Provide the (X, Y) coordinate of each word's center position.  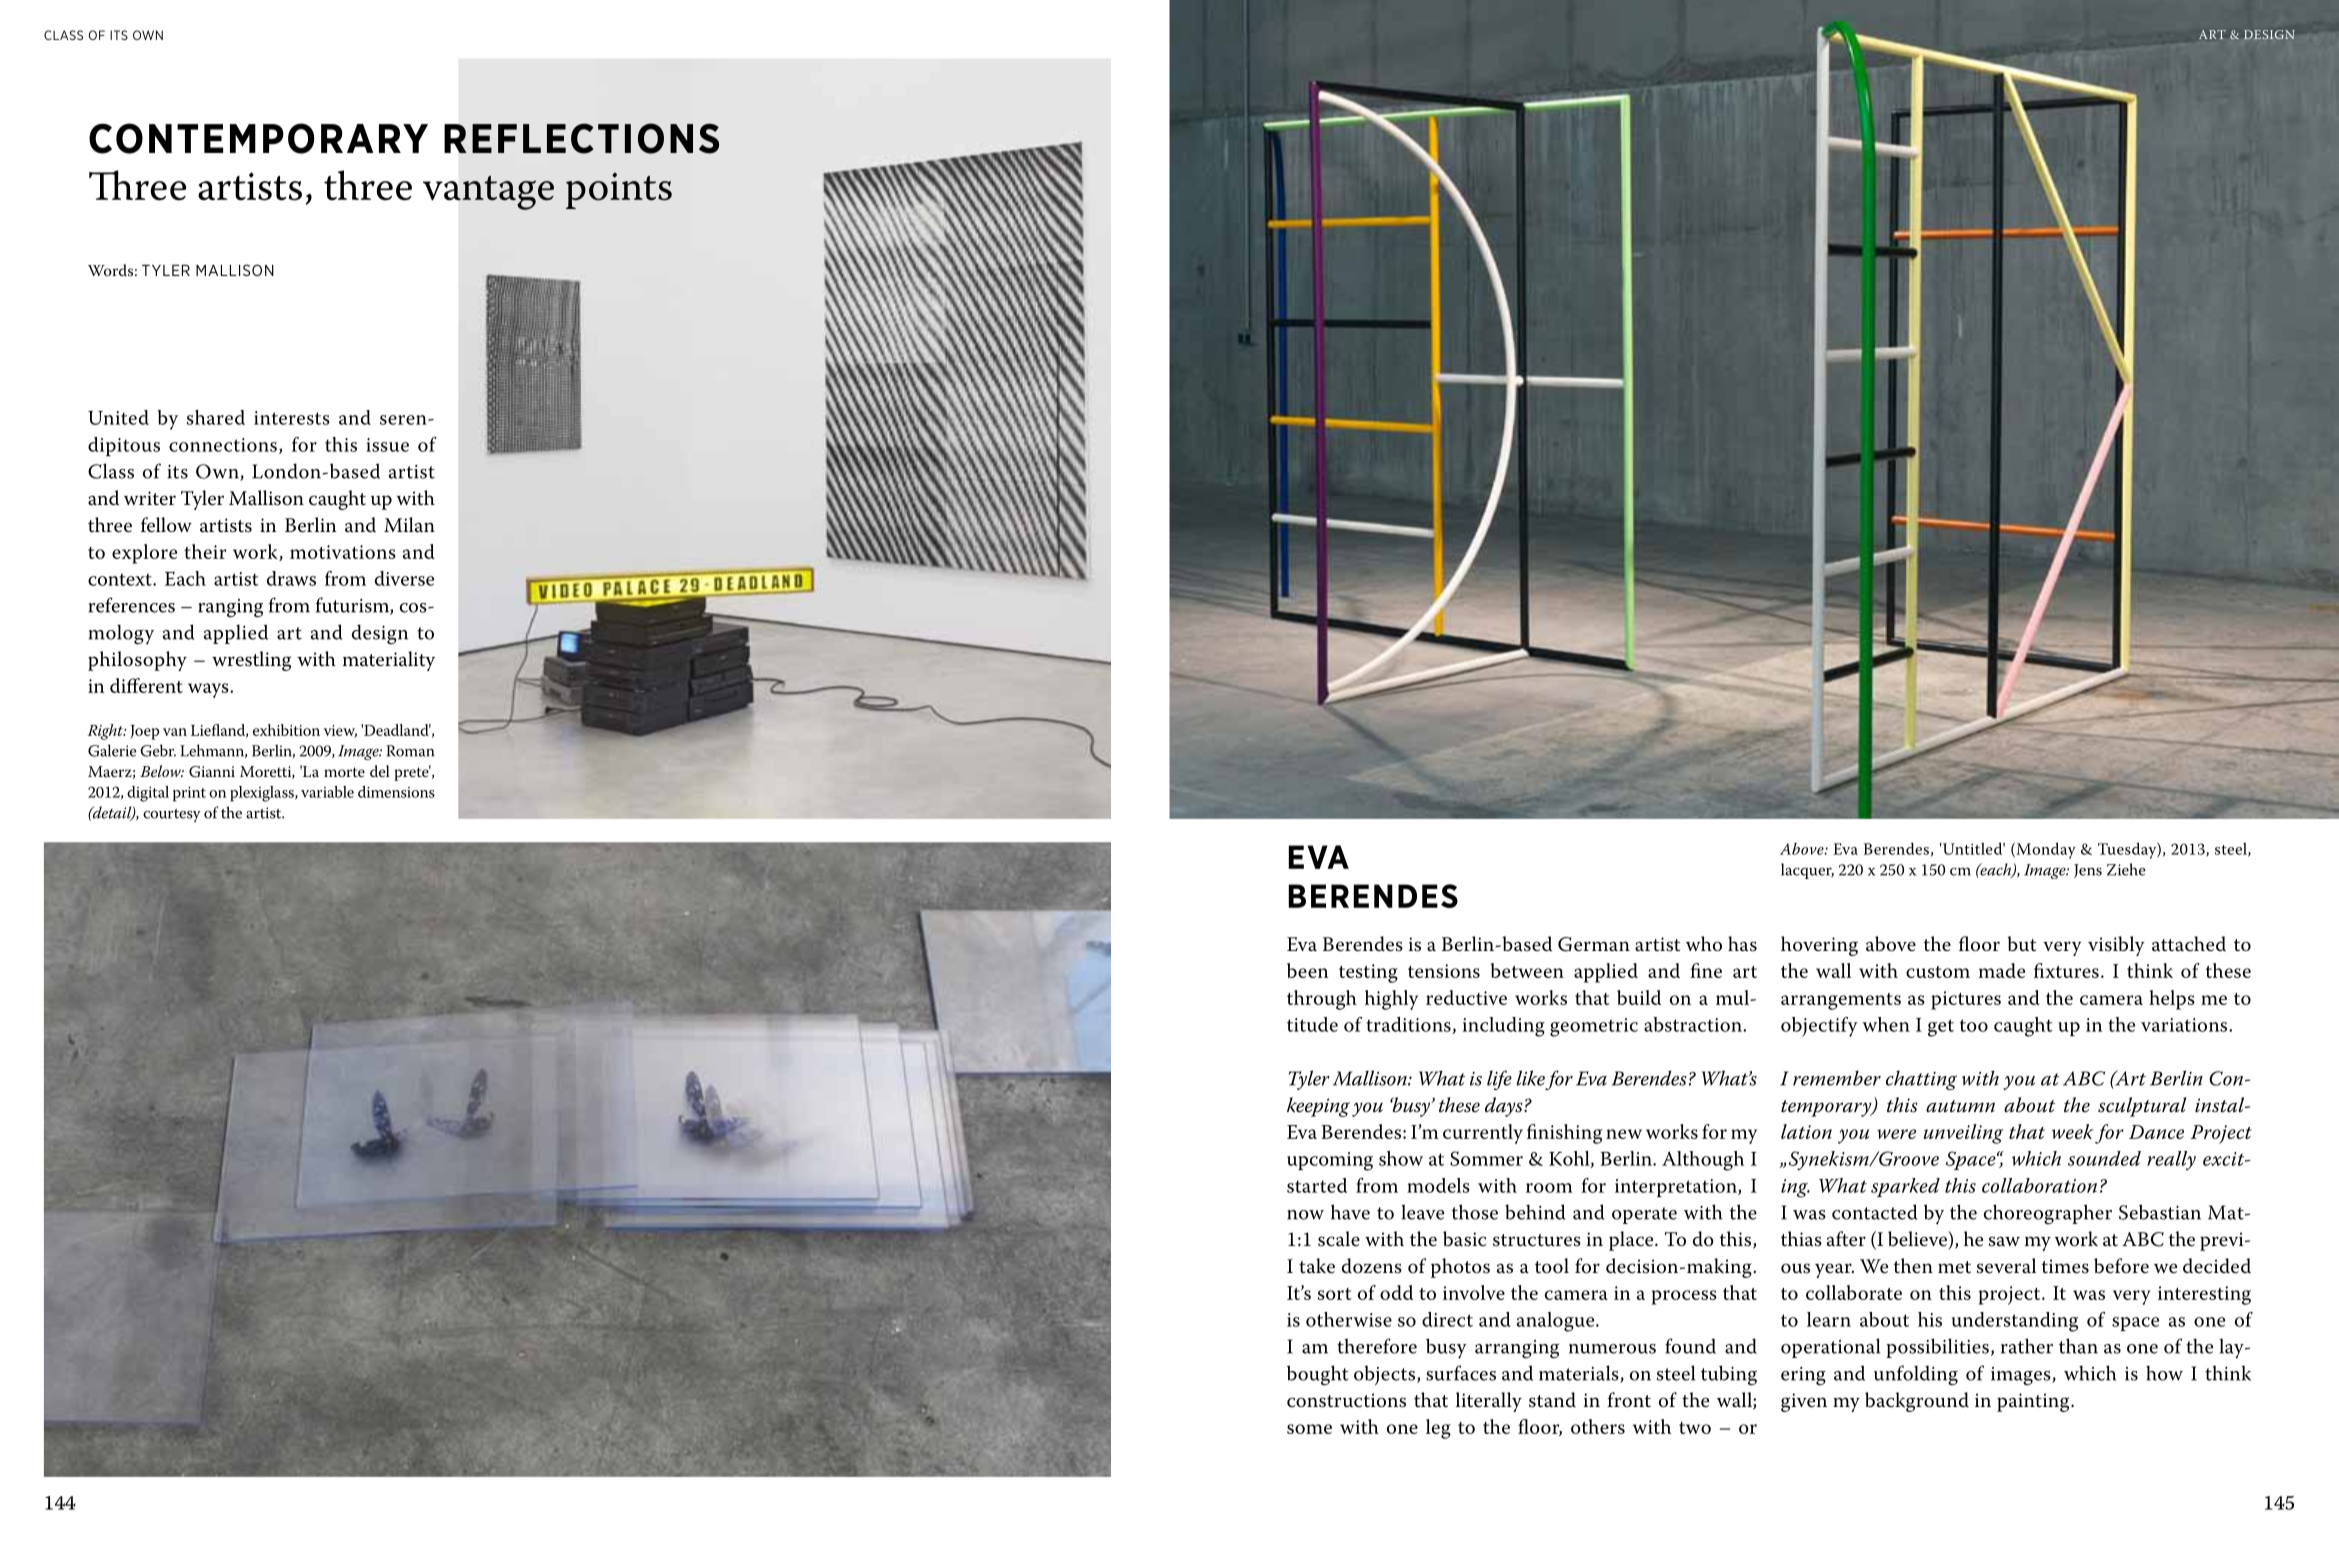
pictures (1966, 1000)
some (1309, 1429)
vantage (488, 193)
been (1308, 970)
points (619, 191)
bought (1317, 1375)
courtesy (172, 815)
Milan (409, 525)
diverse (404, 578)
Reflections (581, 138)
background (1917, 1402)
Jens (2088, 871)
